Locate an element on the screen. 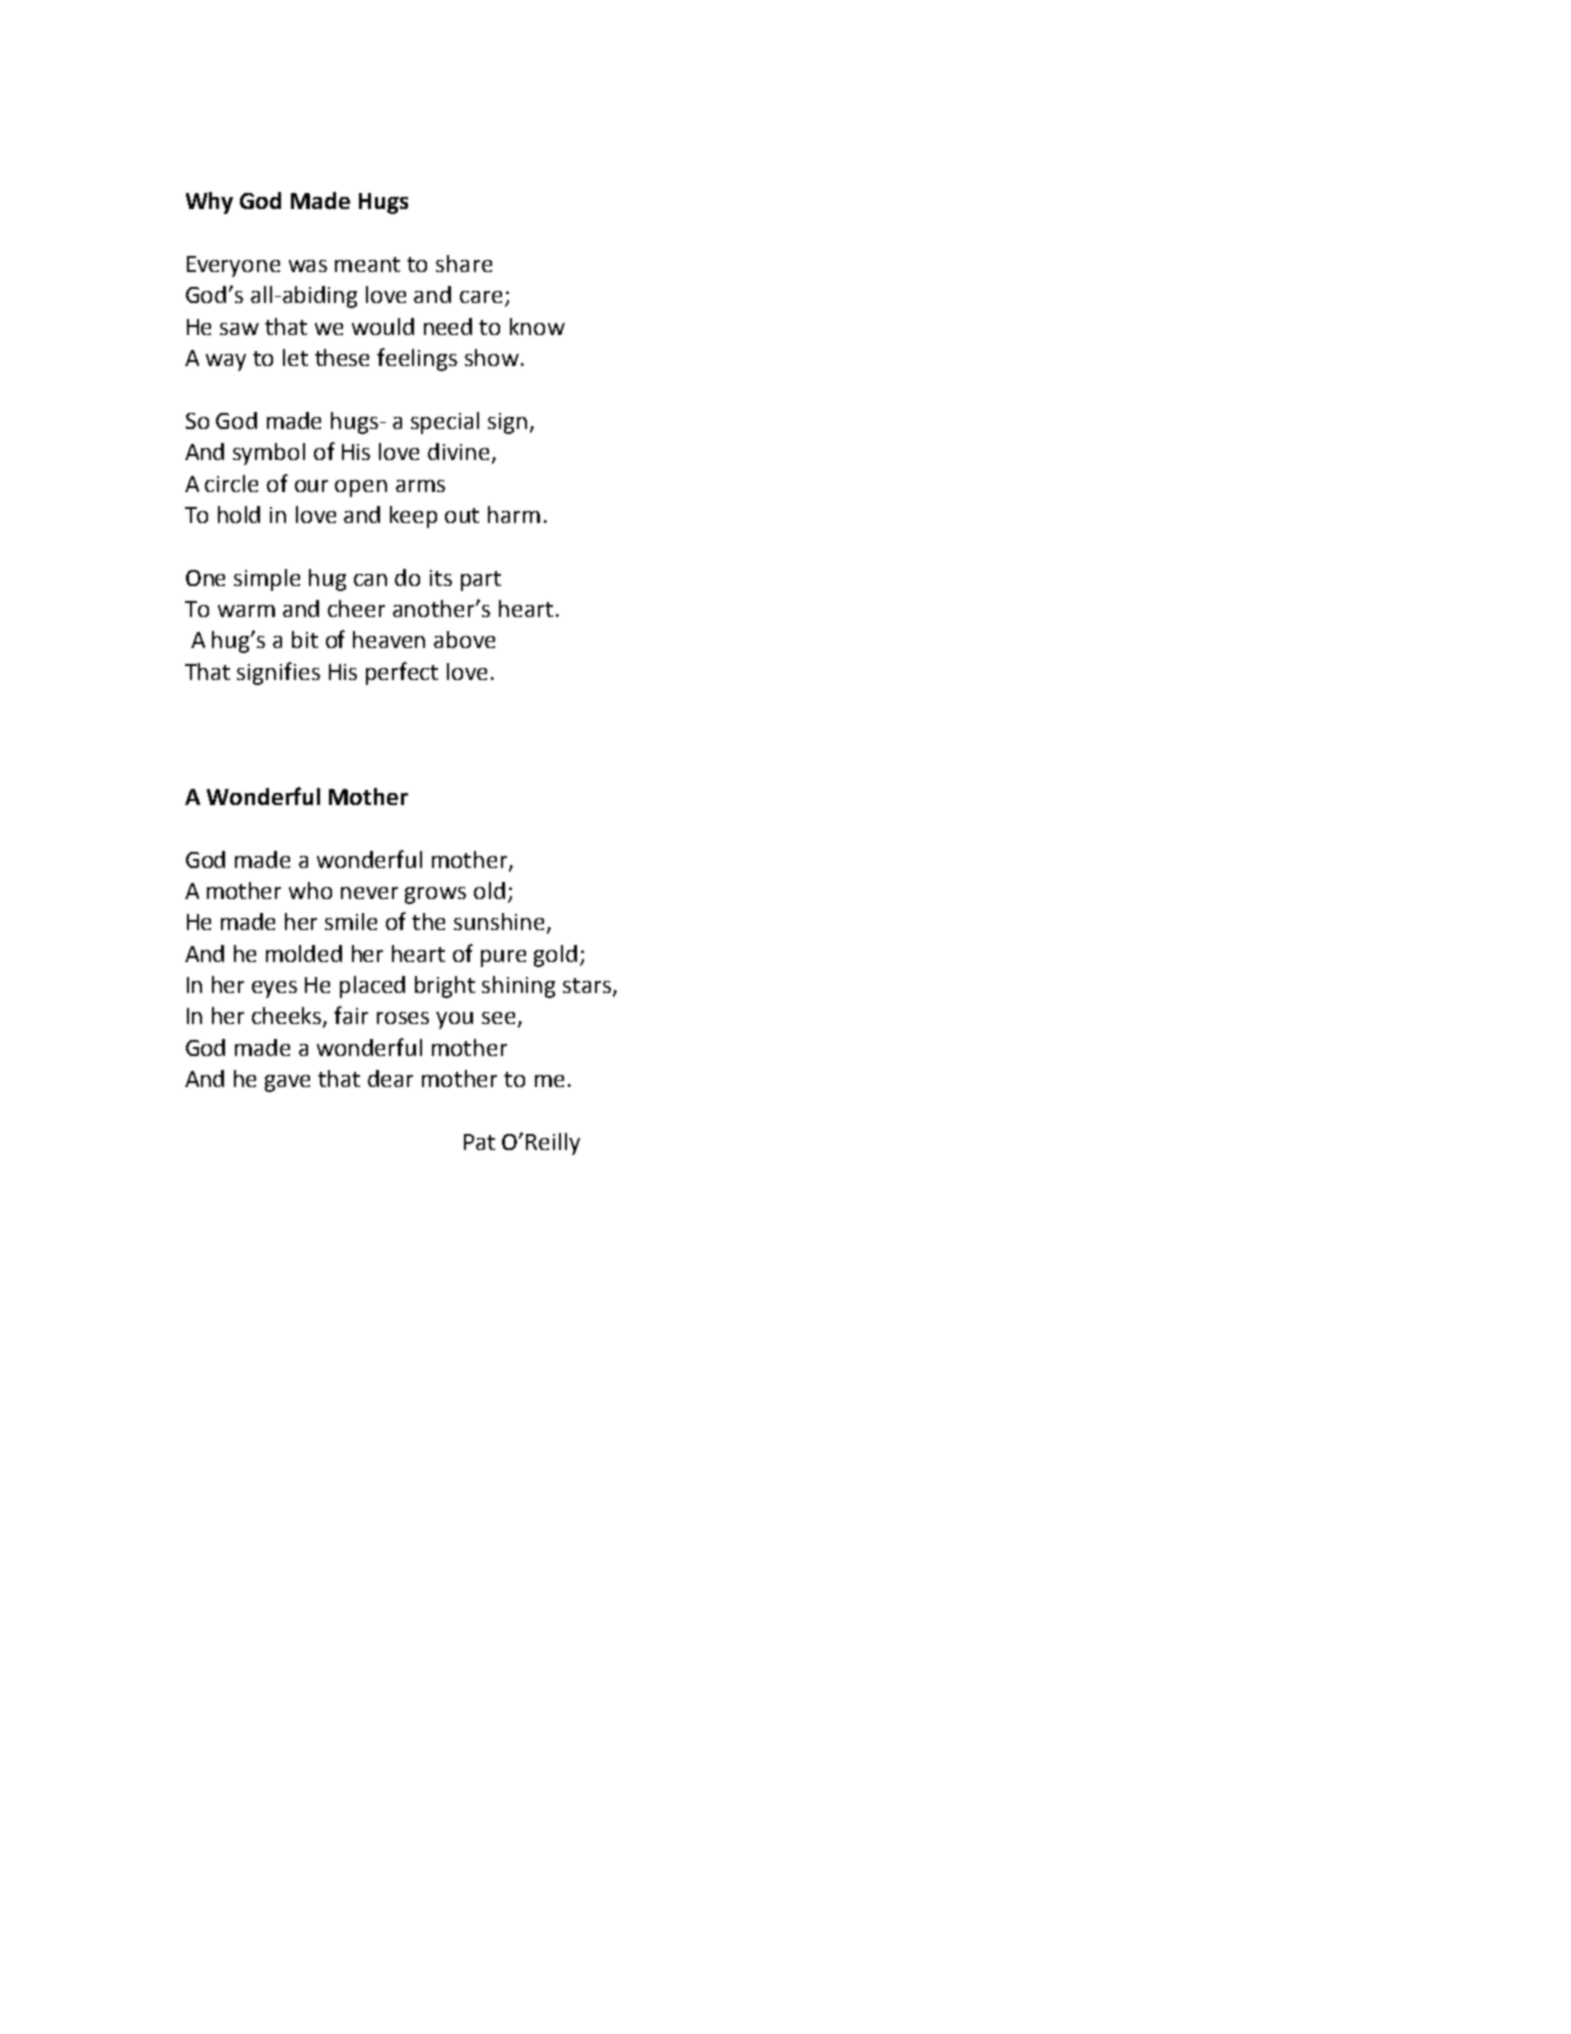 The image size is (1571, 2034). gave is located at coordinates (287, 1083).
